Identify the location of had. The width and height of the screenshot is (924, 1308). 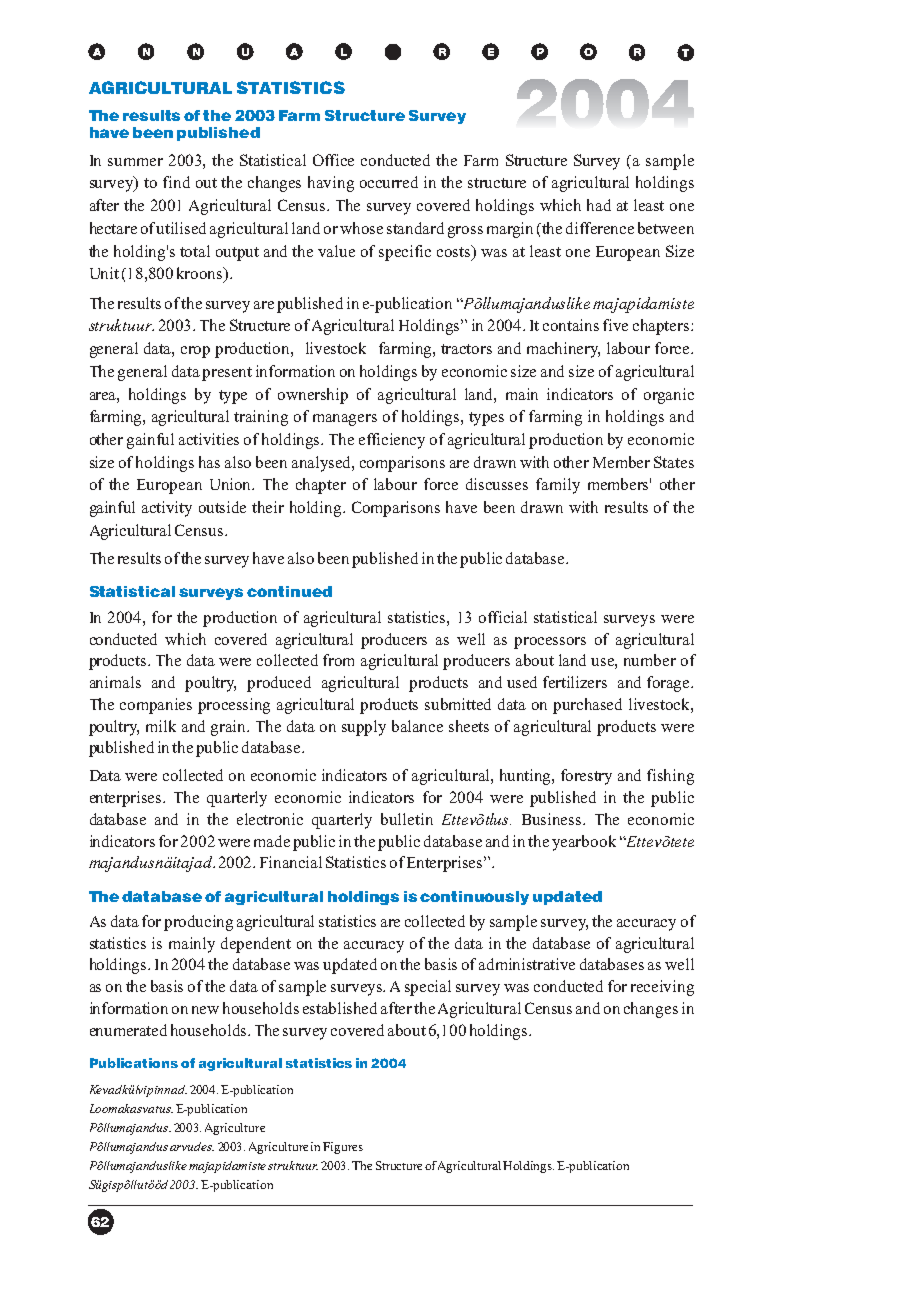
(599, 205).
